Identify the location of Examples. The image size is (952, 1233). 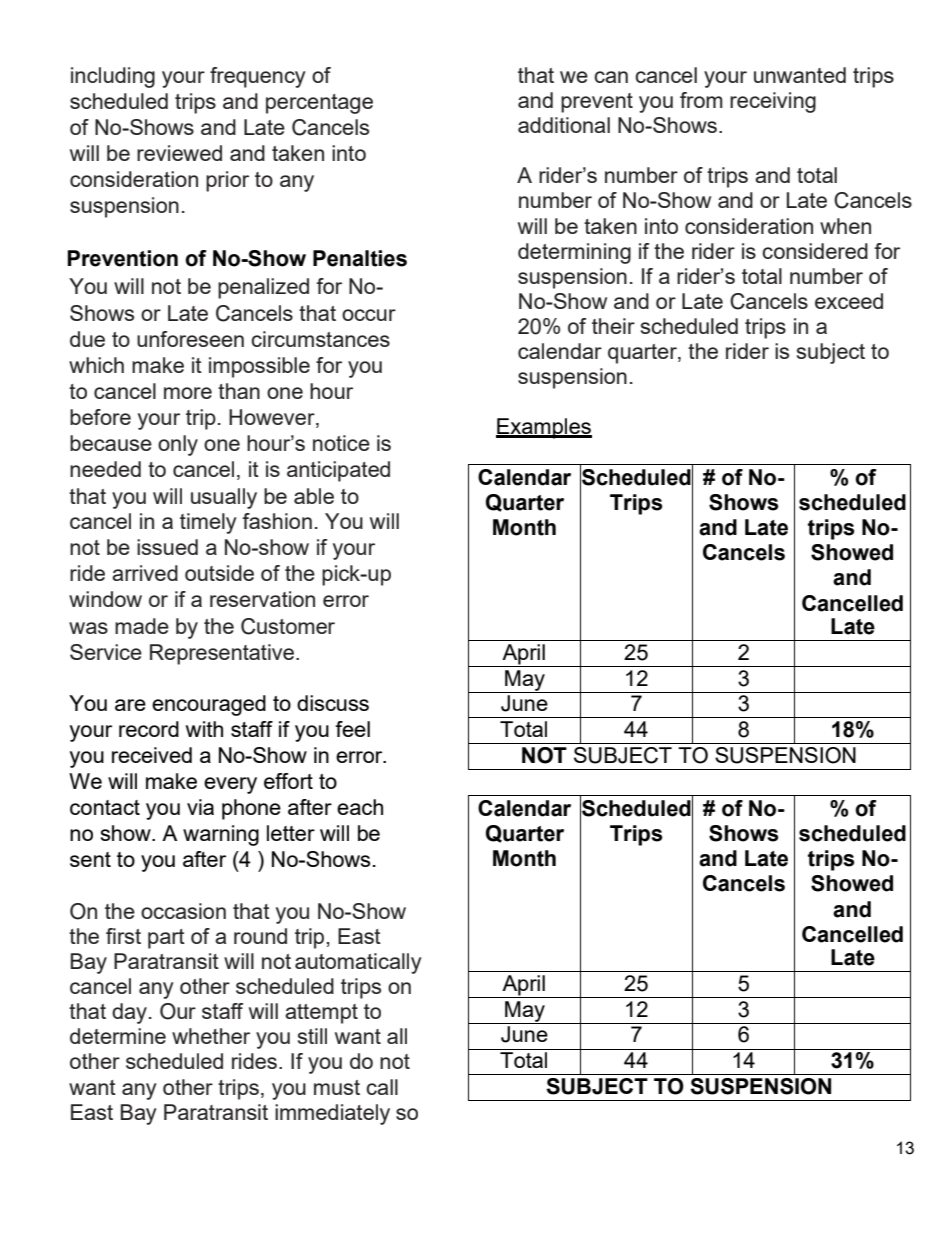
(544, 428).
